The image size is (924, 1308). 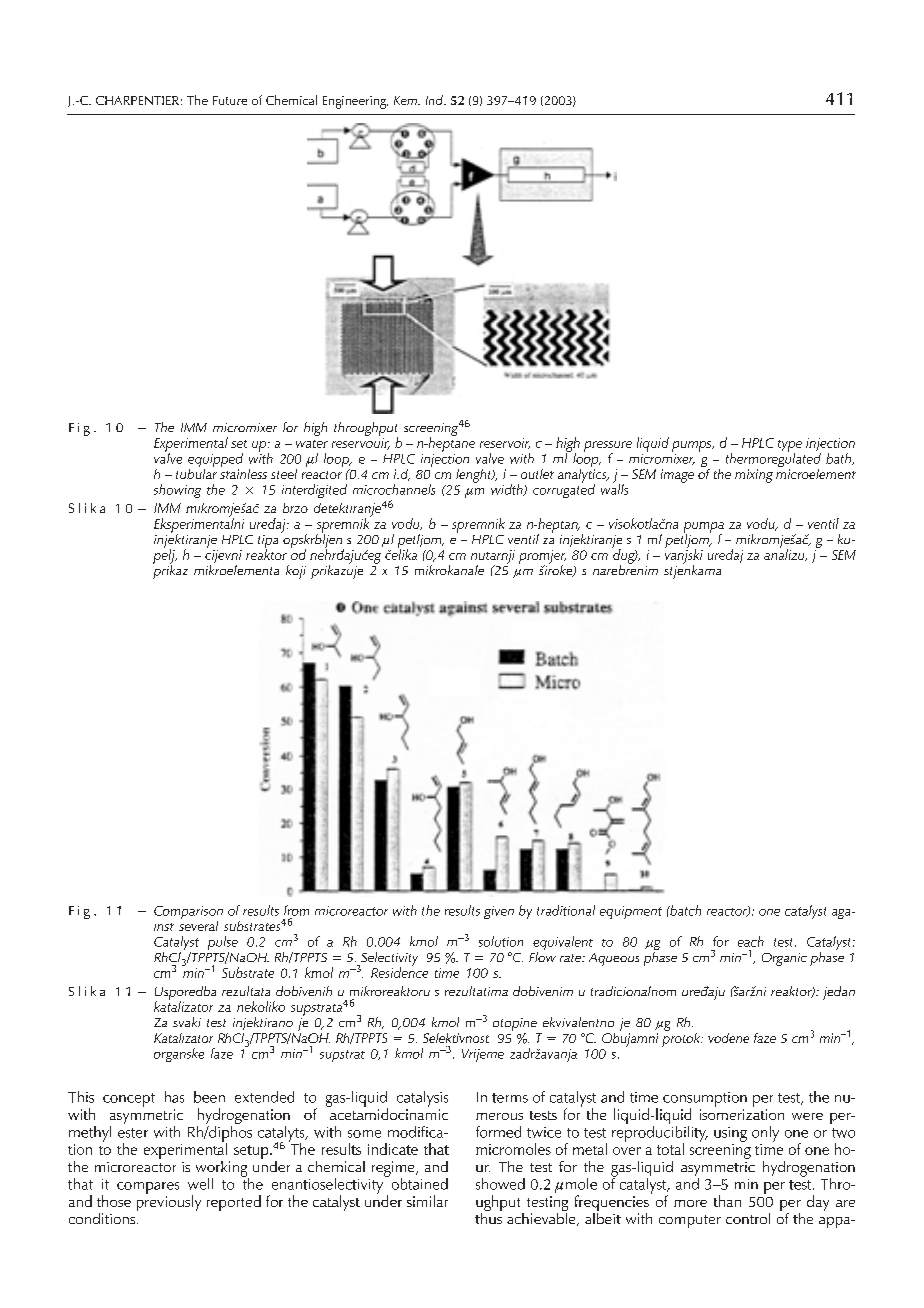 I want to click on Engineering, so click(x=355, y=102).
